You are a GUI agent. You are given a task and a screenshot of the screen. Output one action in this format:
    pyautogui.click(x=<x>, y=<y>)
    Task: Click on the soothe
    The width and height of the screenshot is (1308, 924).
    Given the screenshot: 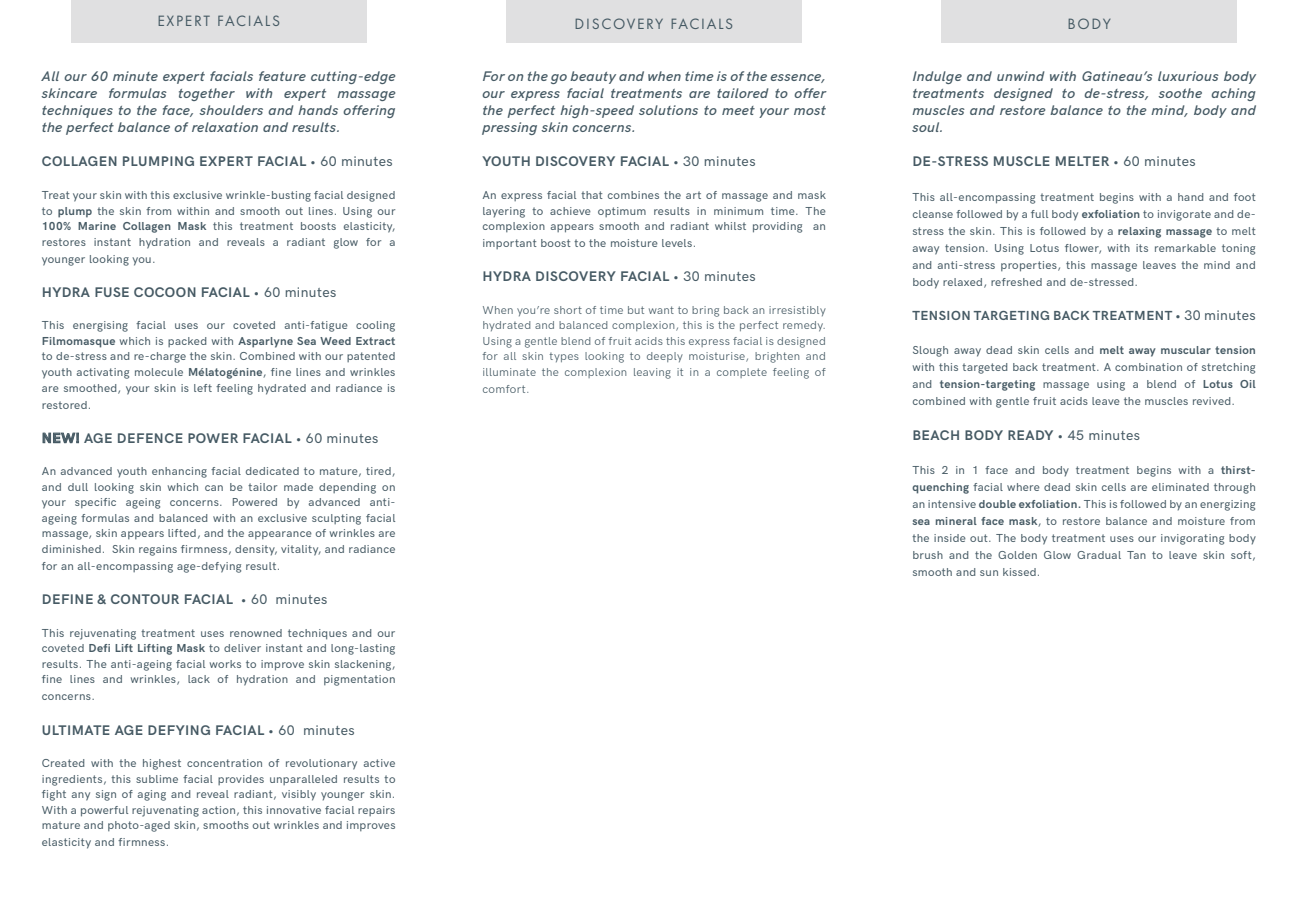 What is the action you would take?
    pyautogui.click(x=1180, y=93)
